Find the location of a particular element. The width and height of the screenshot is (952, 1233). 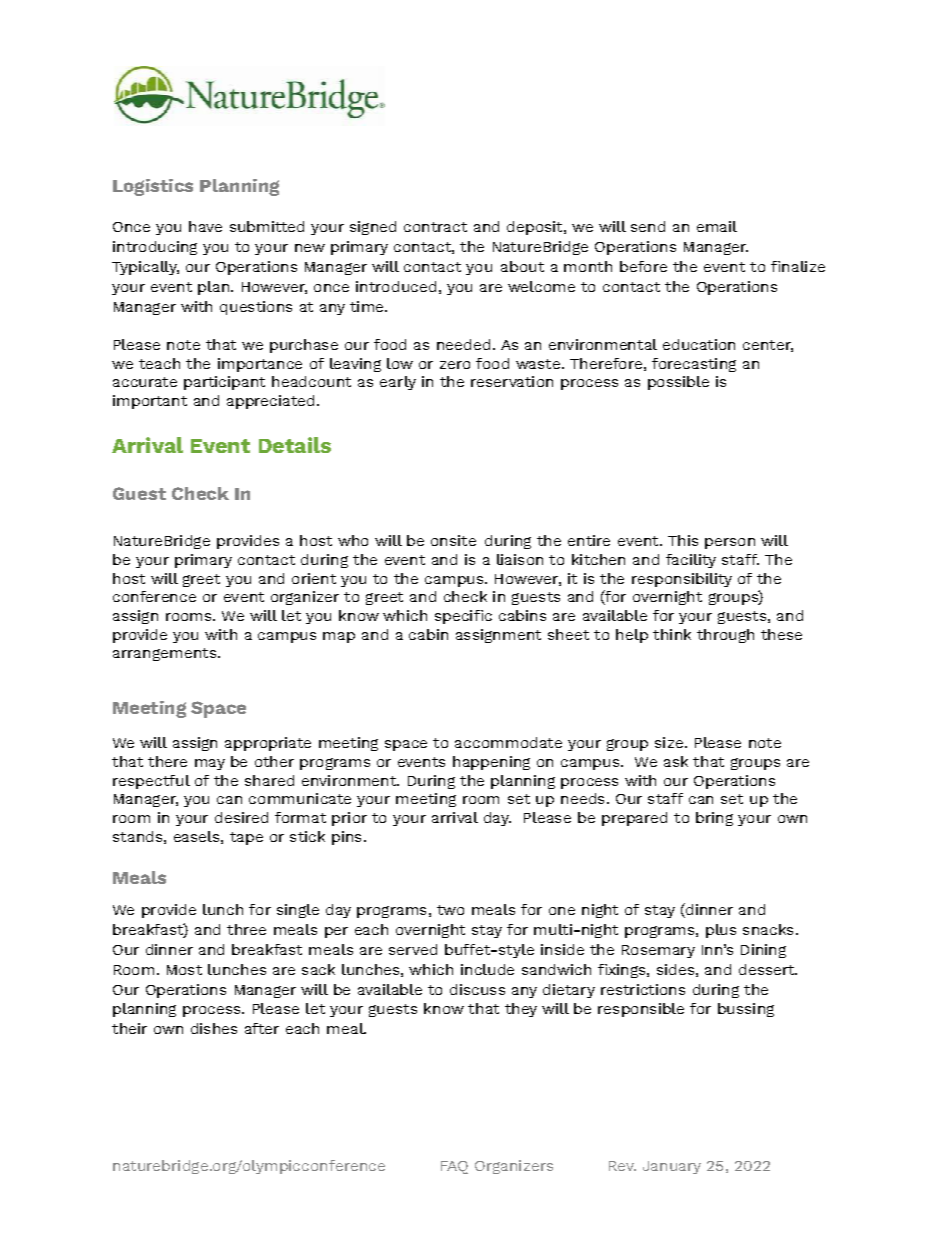

through is located at coordinates (725, 636).
